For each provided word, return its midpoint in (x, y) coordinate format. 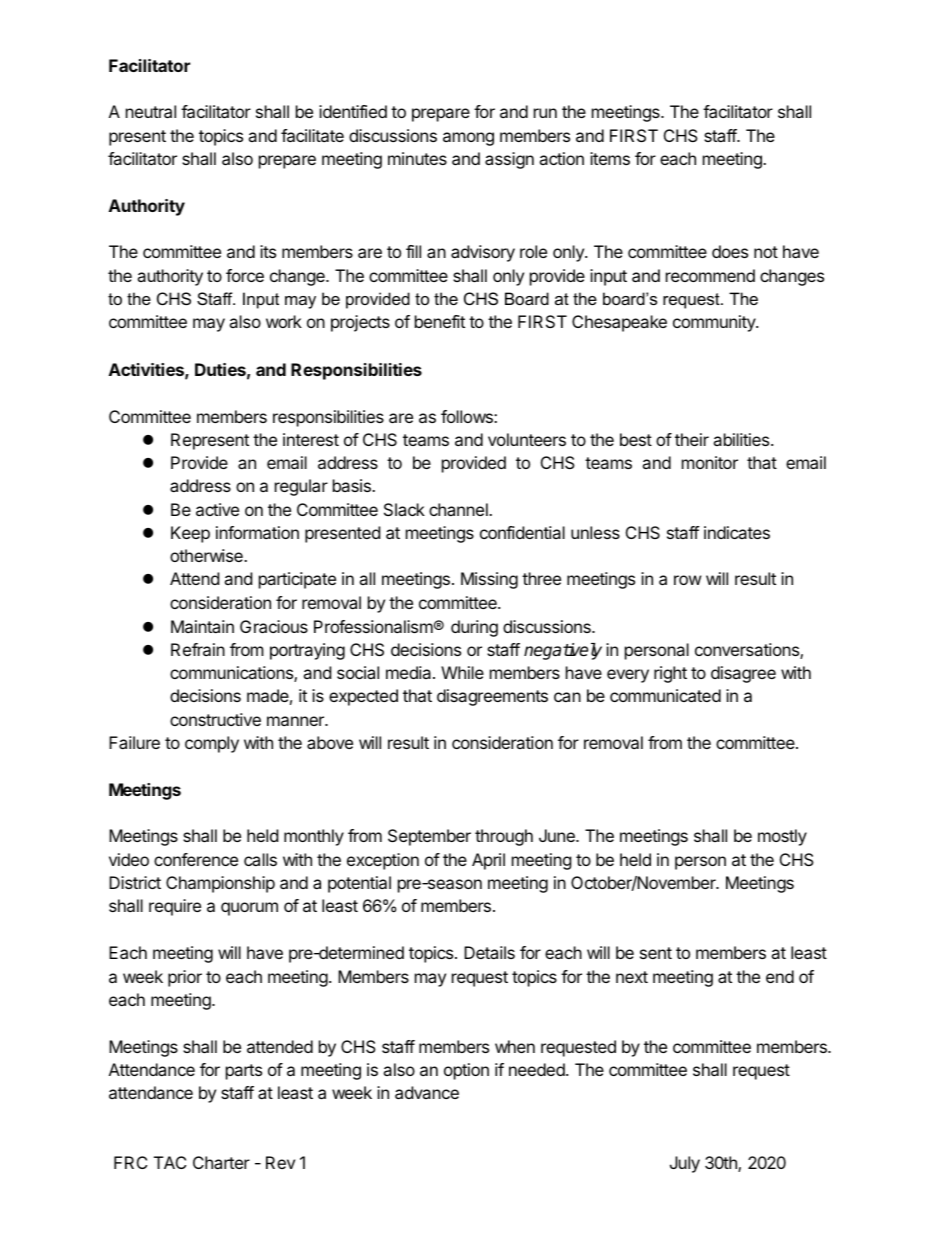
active (217, 509)
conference (196, 859)
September (429, 837)
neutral (151, 111)
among (468, 139)
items (610, 158)
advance (427, 1092)
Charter (221, 1162)
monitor (710, 462)
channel (459, 509)
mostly (782, 837)
